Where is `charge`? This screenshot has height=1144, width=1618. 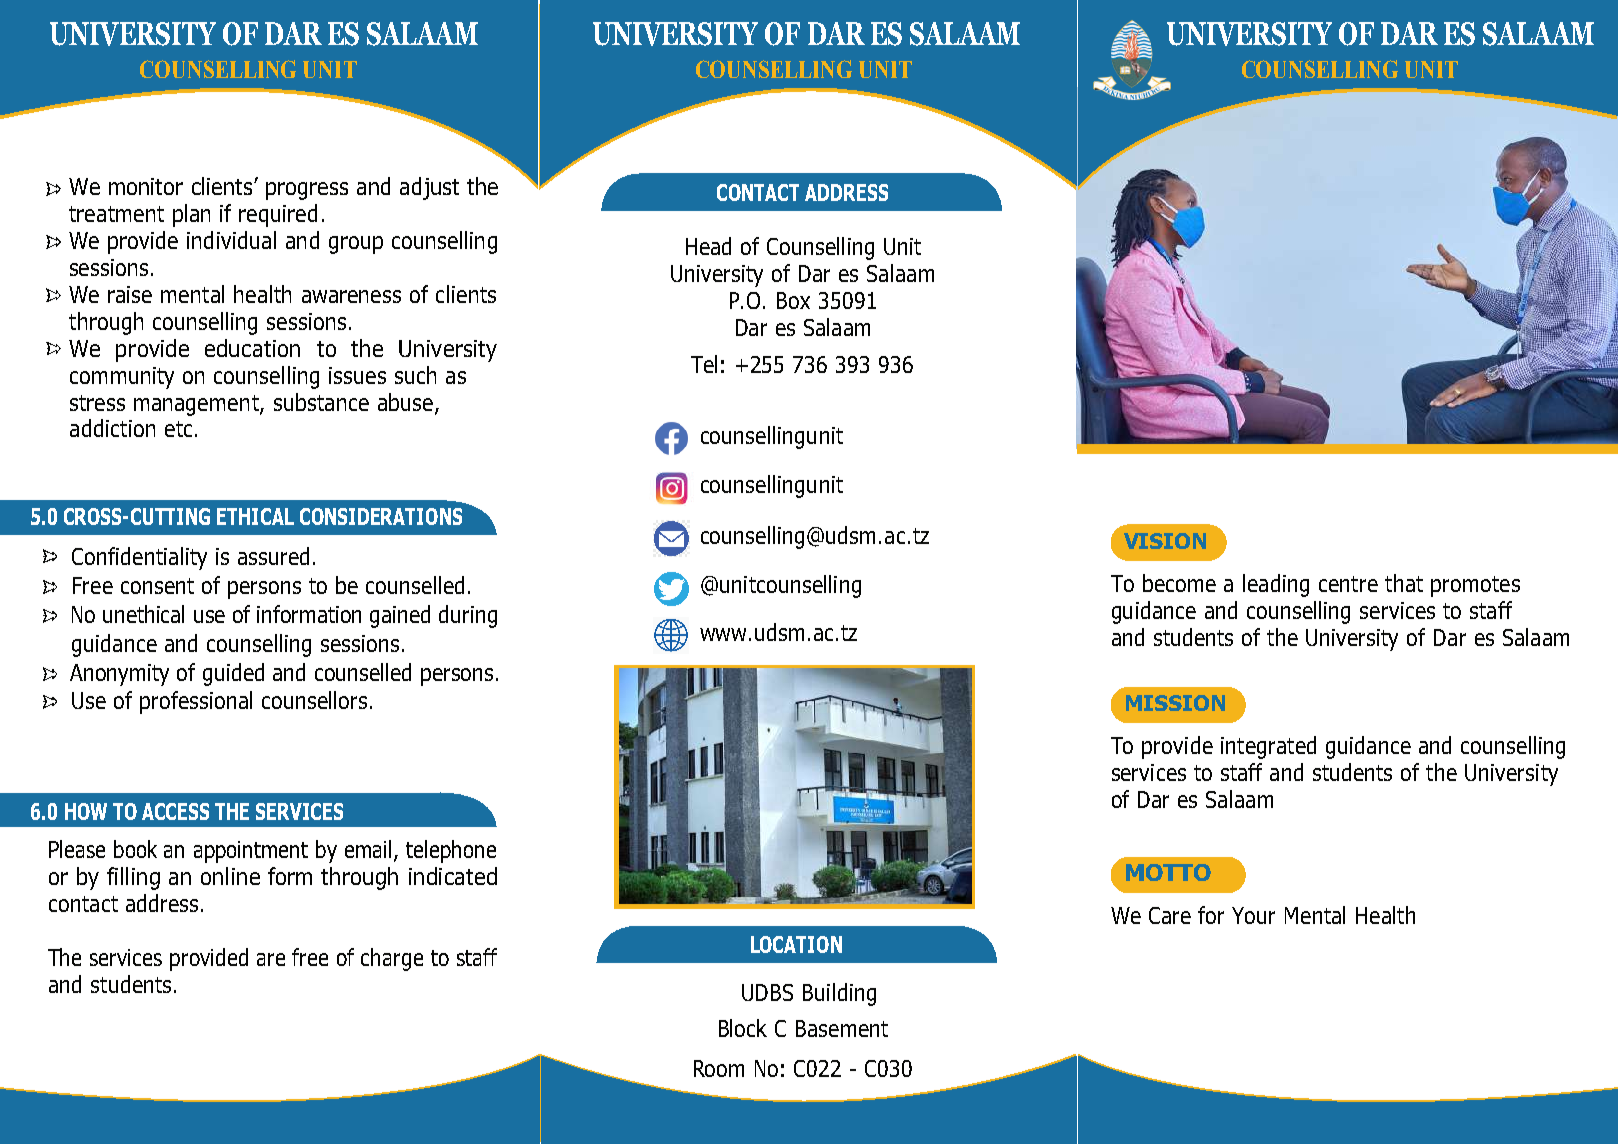
charge is located at coordinates (392, 959).
